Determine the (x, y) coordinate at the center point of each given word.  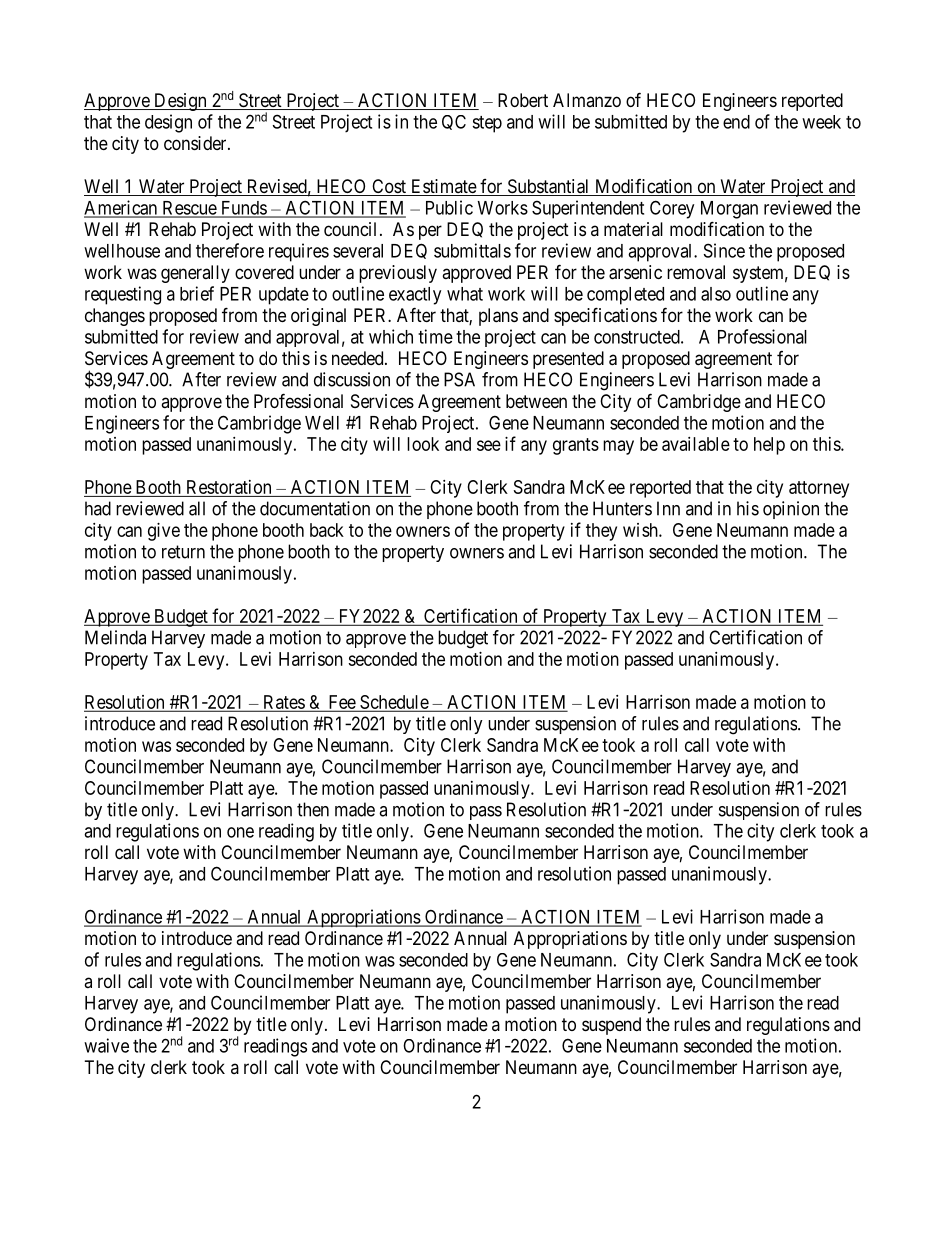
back (327, 530)
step (487, 124)
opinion (791, 510)
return (183, 552)
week (821, 122)
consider (196, 143)
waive (106, 1045)
